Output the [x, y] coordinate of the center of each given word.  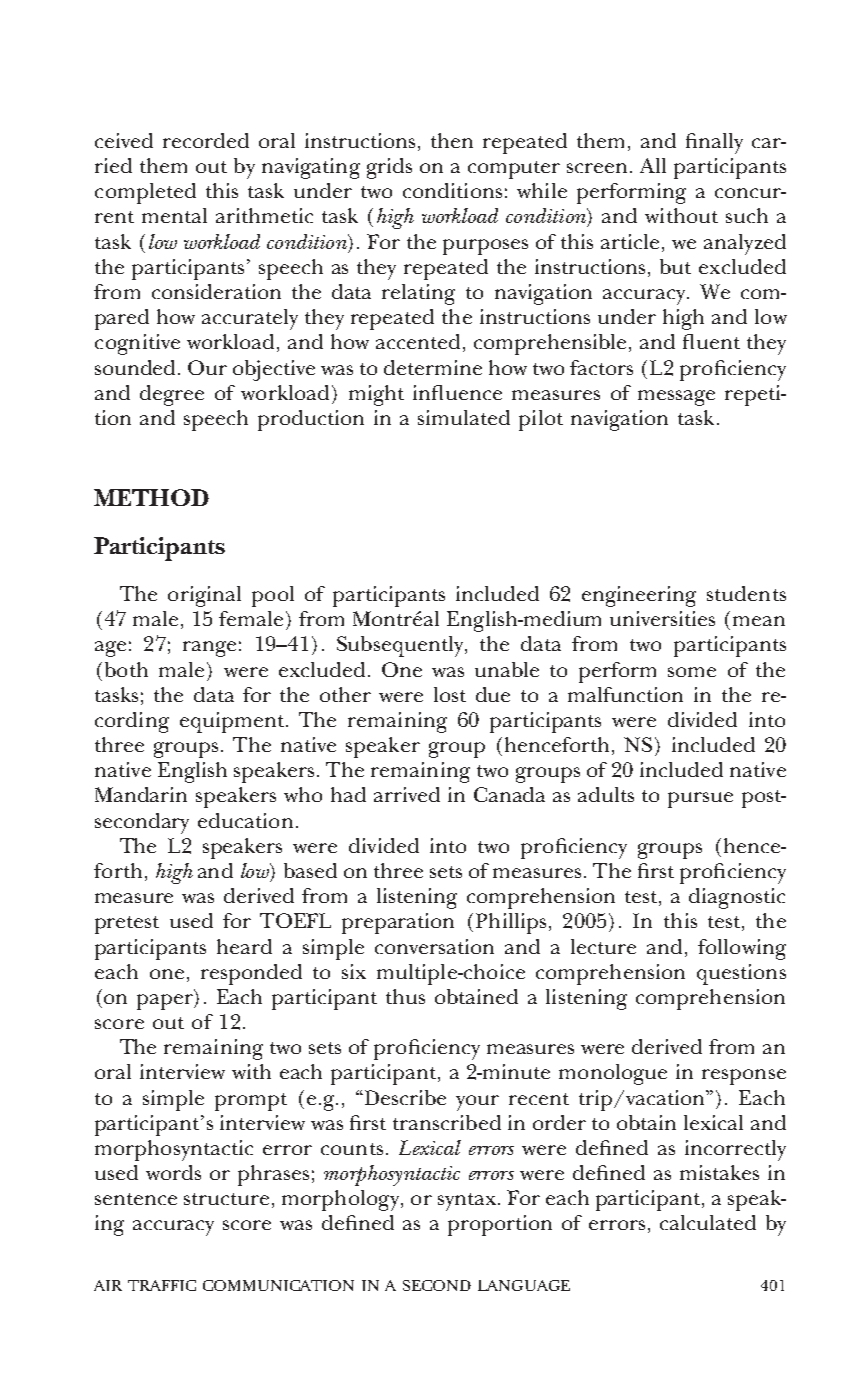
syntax [467, 1202]
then [452, 140]
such [747, 215]
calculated [708, 1222]
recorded [206, 140]
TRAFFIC [162, 1285]
